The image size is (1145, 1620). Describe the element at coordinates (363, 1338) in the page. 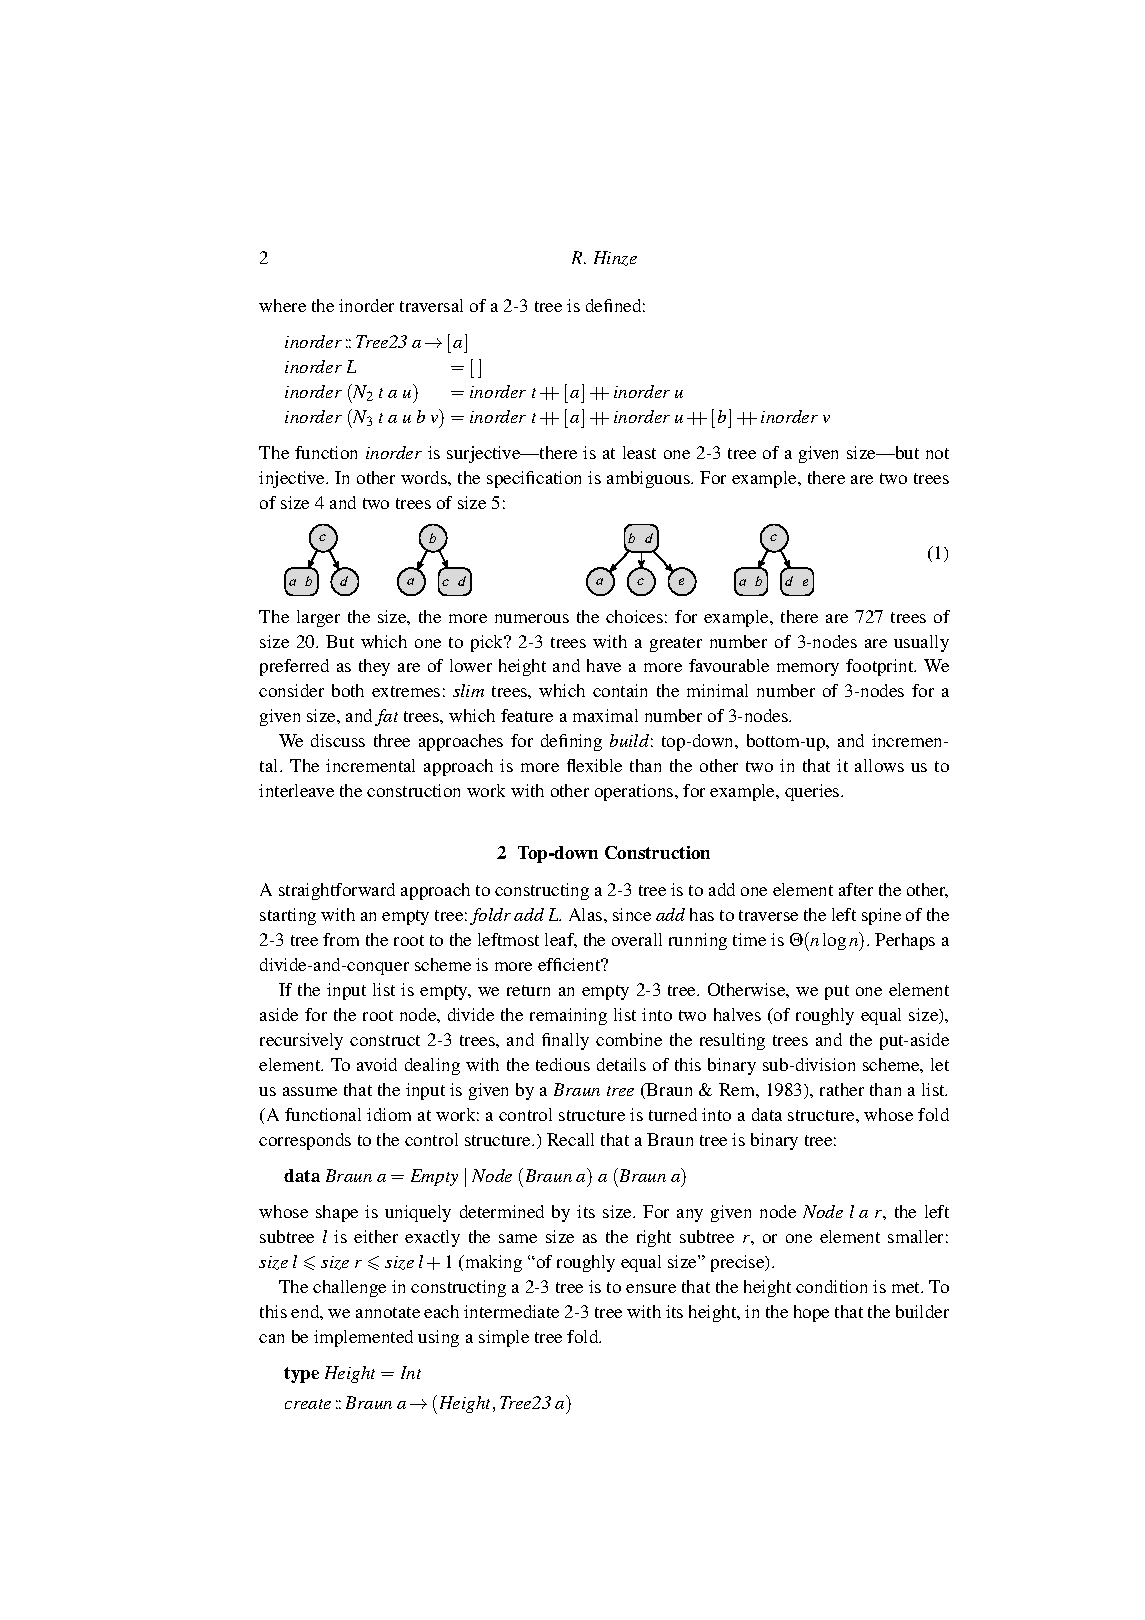

I see `implemented` at that location.
